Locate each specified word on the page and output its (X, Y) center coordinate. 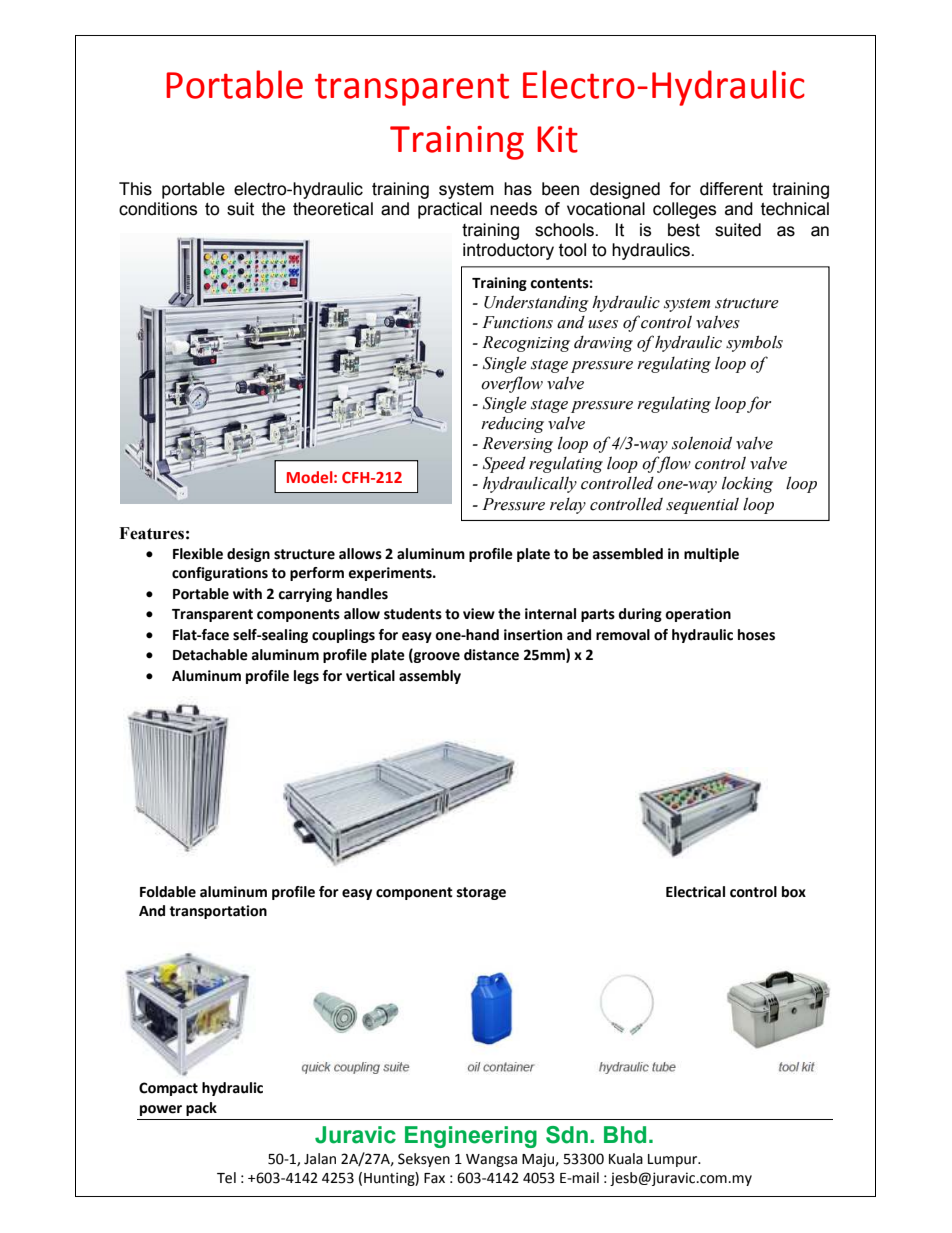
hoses (756, 635)
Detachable (210, 655)
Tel (226, 1178)
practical (450, 210)
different (731, 189)
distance (491, 655)
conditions (158, 209)
